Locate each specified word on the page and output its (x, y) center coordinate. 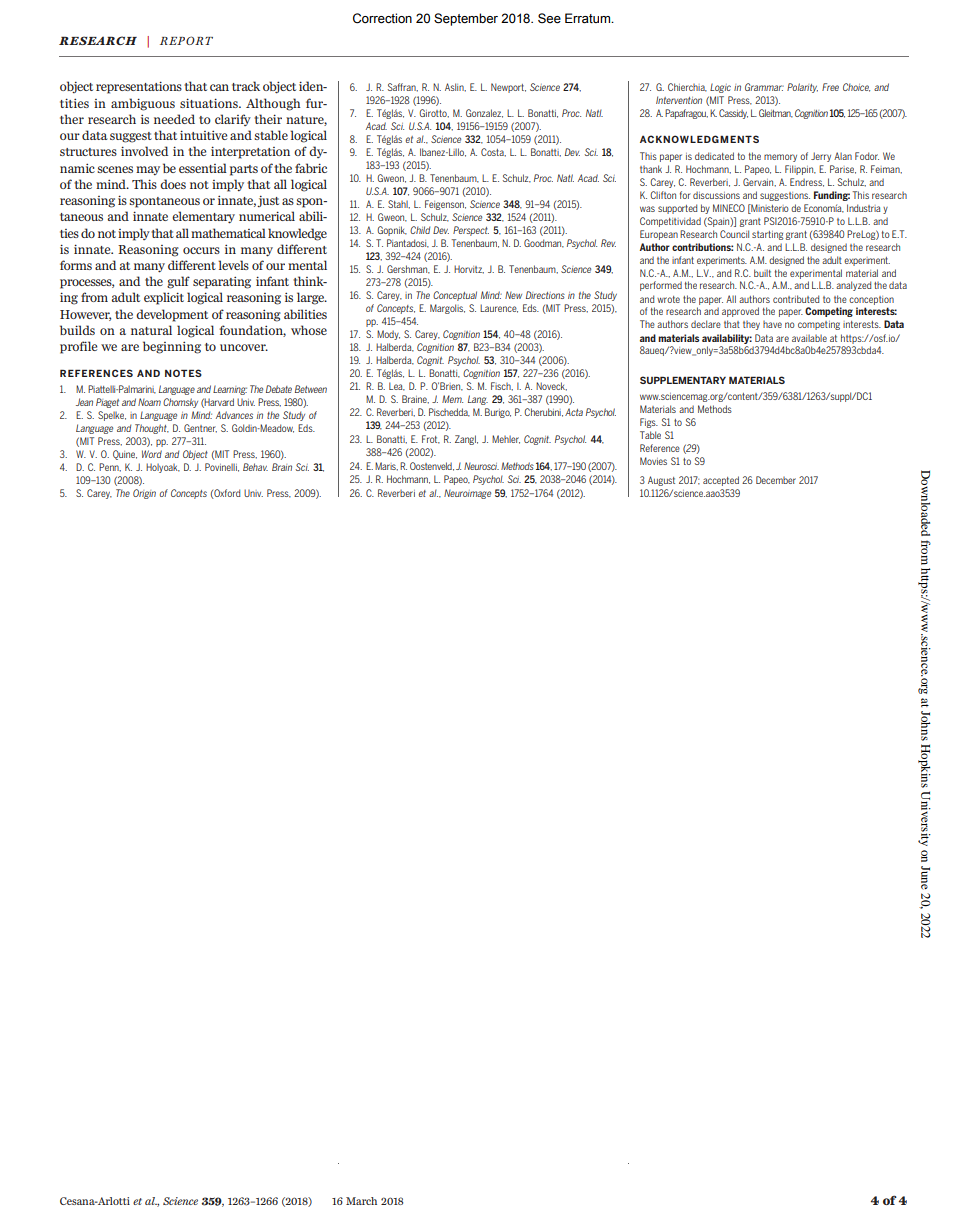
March (361, 1201)
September (466, 19)
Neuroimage (467, 494)
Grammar (764, 87)
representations (139, 87)
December (776, 480)
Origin (144, 494)
